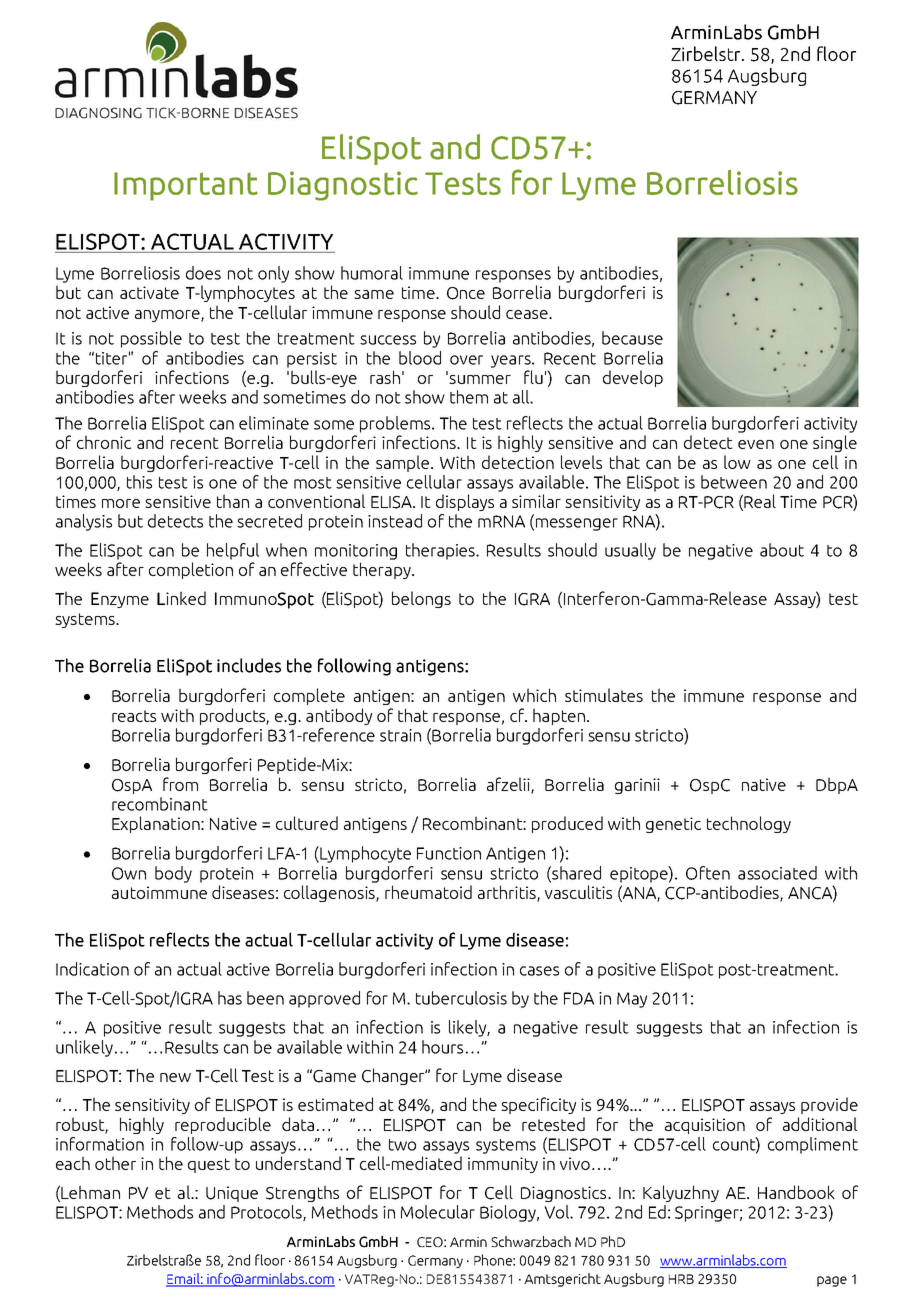  I want to click on HRB, so click(681, 1279).
